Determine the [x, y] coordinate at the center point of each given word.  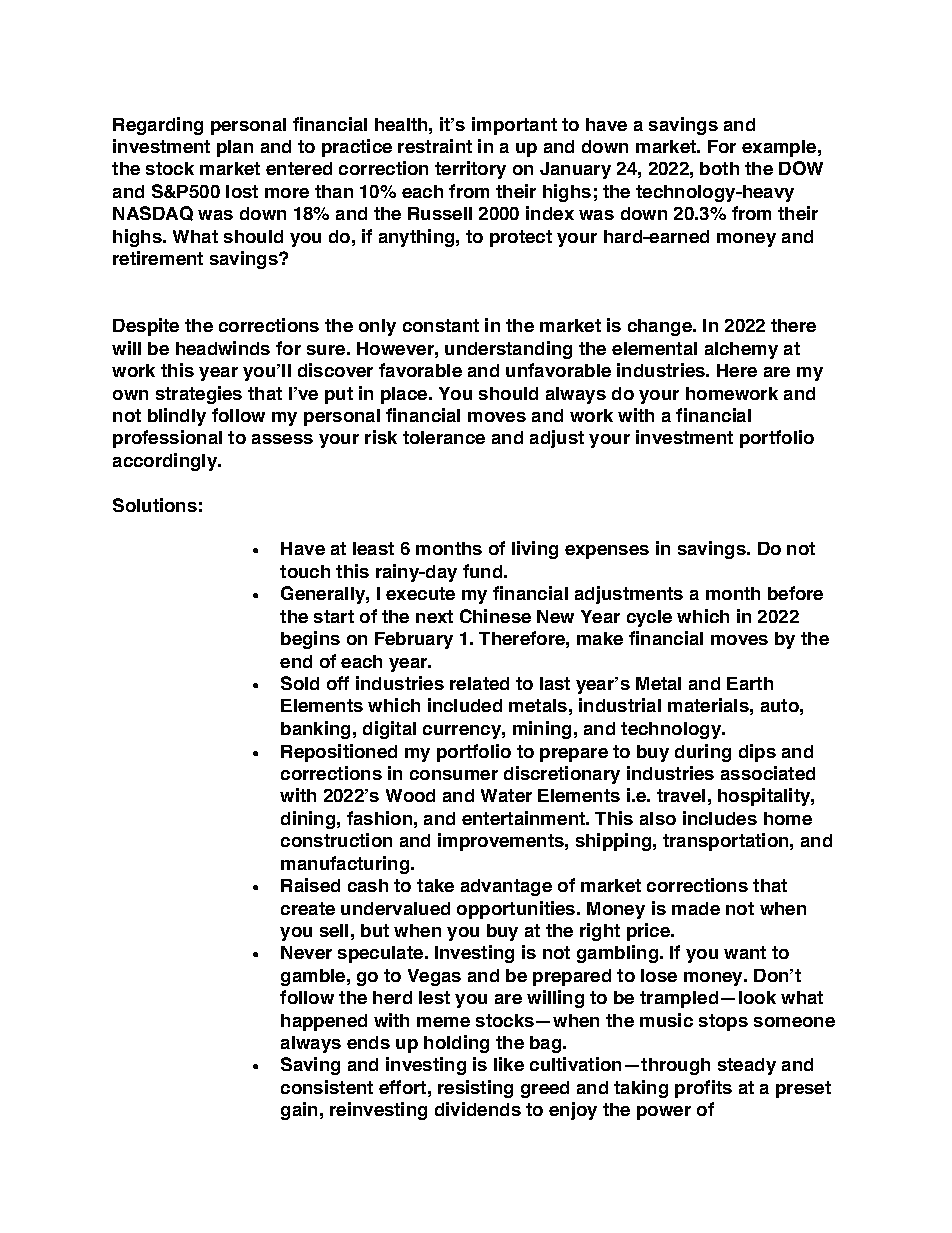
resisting [475, 1089]
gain [299, 1111]
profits [703, 1089]
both [719, 168]
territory [470, 170]
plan [235, 148]
